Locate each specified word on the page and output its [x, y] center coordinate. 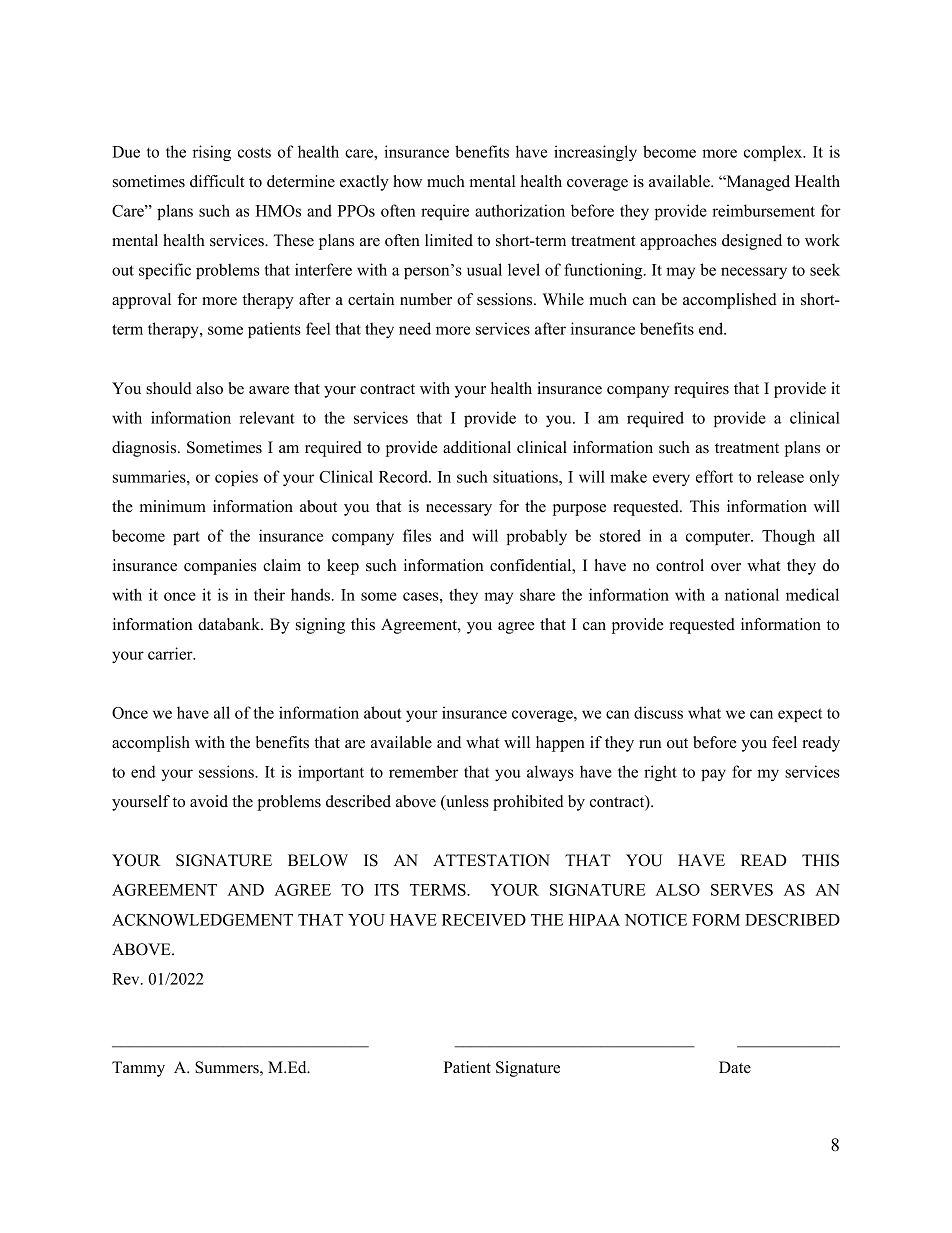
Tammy [138, 1069]
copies [236, 478]
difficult [217, 181]
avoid [209, 801]
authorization [520, 210]
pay [713, 775]
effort [714, 476]
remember [423, 771]
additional [477, 447]
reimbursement [763, 210]
